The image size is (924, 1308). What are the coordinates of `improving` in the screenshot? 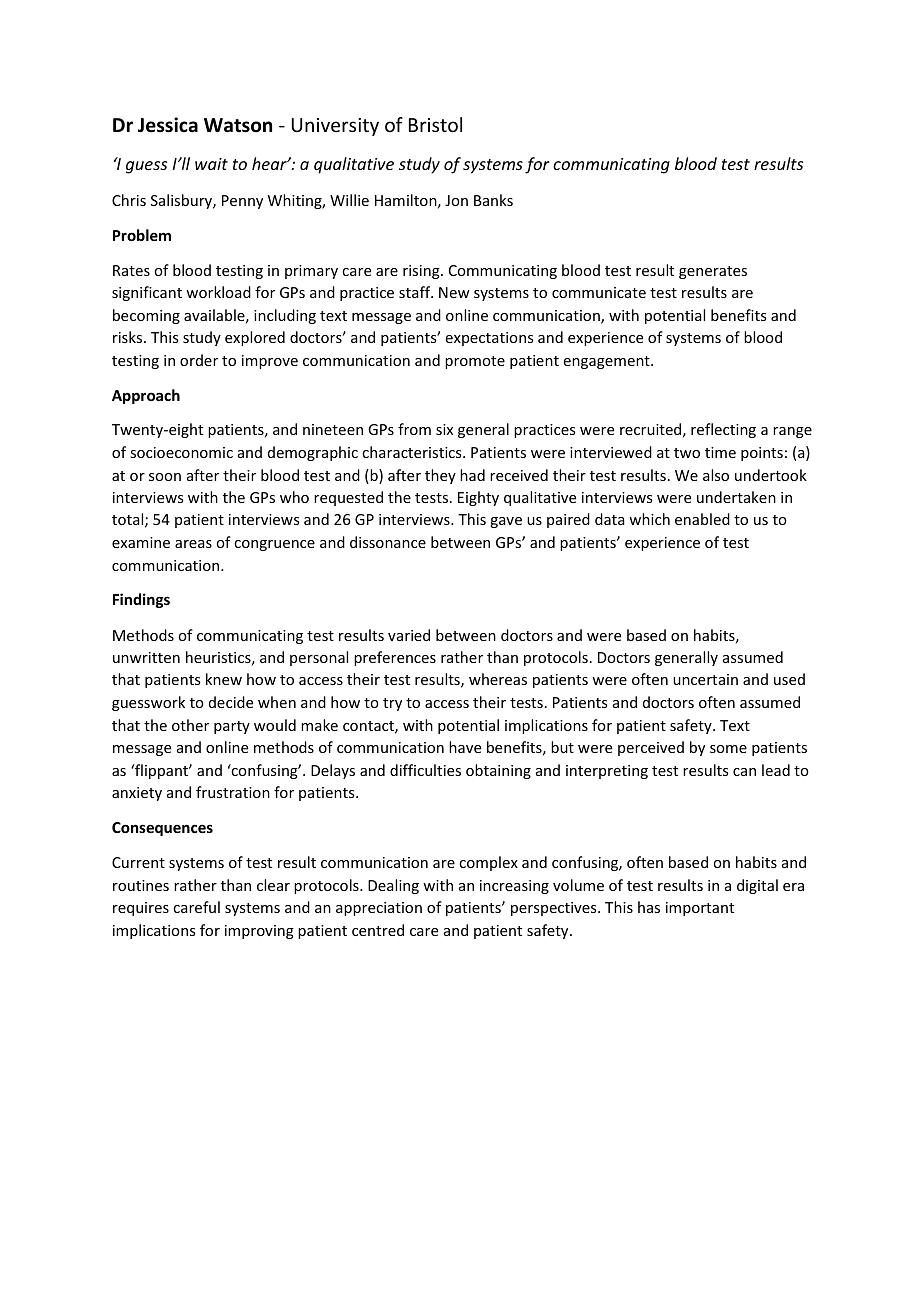 It's located at (259, 932).
